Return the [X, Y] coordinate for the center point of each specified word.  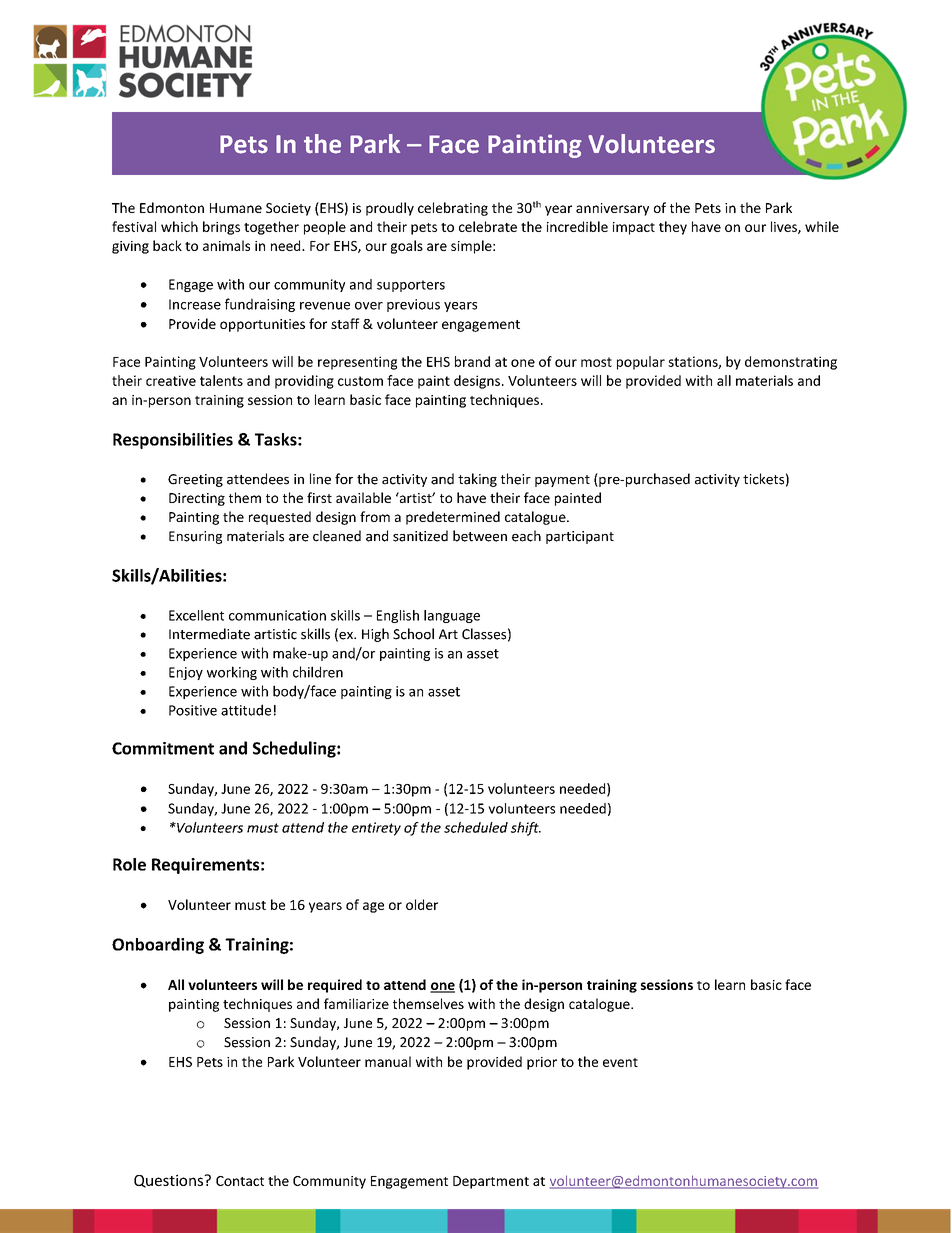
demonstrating [791, 363]
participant [580, 537]
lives [785, 227]
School [413, 634]
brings [221, 228]
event [620, 1062]
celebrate [488, 226]
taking [477, 480]
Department [491, 1182]
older [422, 904]
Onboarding [158, 946]
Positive [193, 710]
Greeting [195, 480]
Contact [240, 1181]
